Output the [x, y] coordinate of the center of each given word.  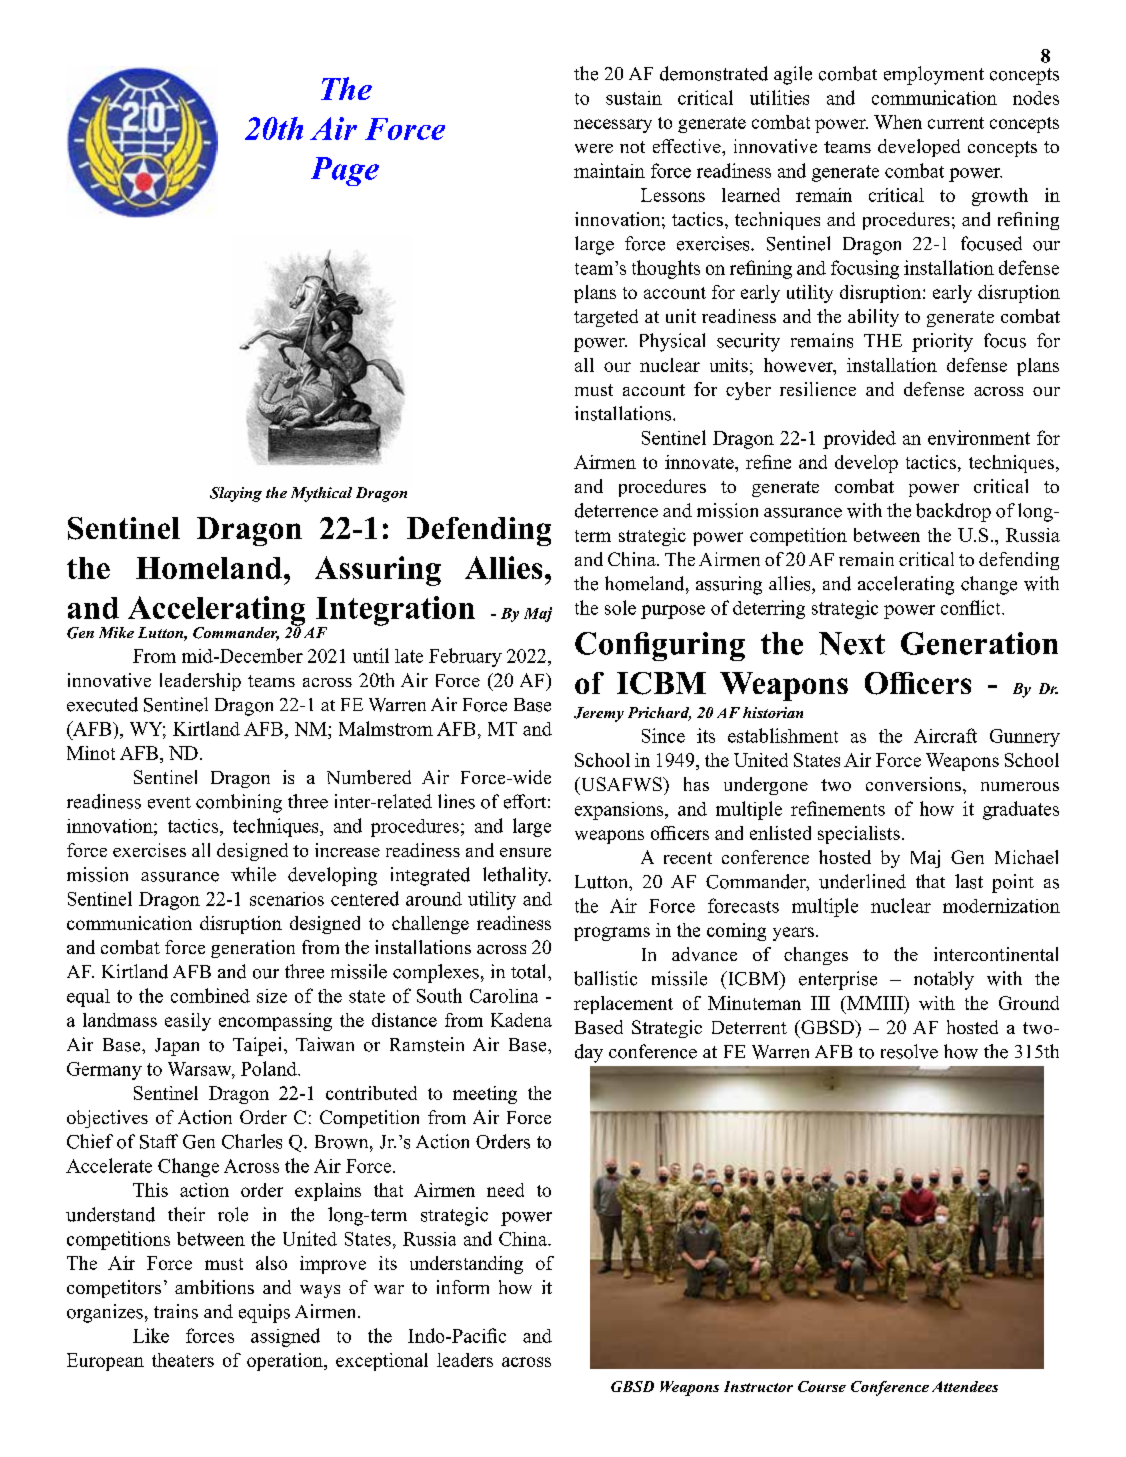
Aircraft [945, 735]
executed [102, 704]
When [898, 122]
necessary [613, 126]
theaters [183, 1360]
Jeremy [599, 714]
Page [345, 171]
